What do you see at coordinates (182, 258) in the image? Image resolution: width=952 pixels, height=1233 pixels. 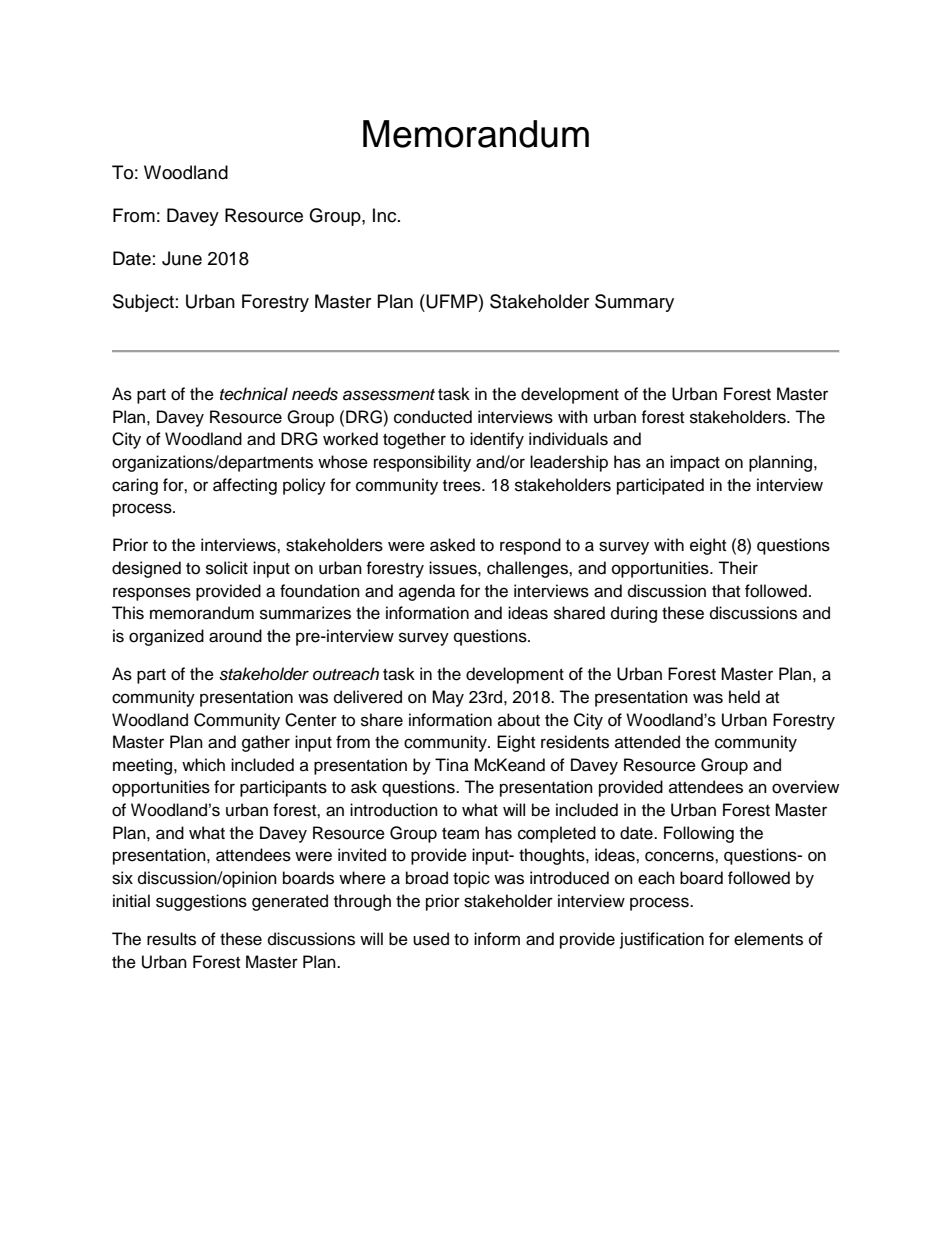 I see `June` at bounding box center [182, 258].
